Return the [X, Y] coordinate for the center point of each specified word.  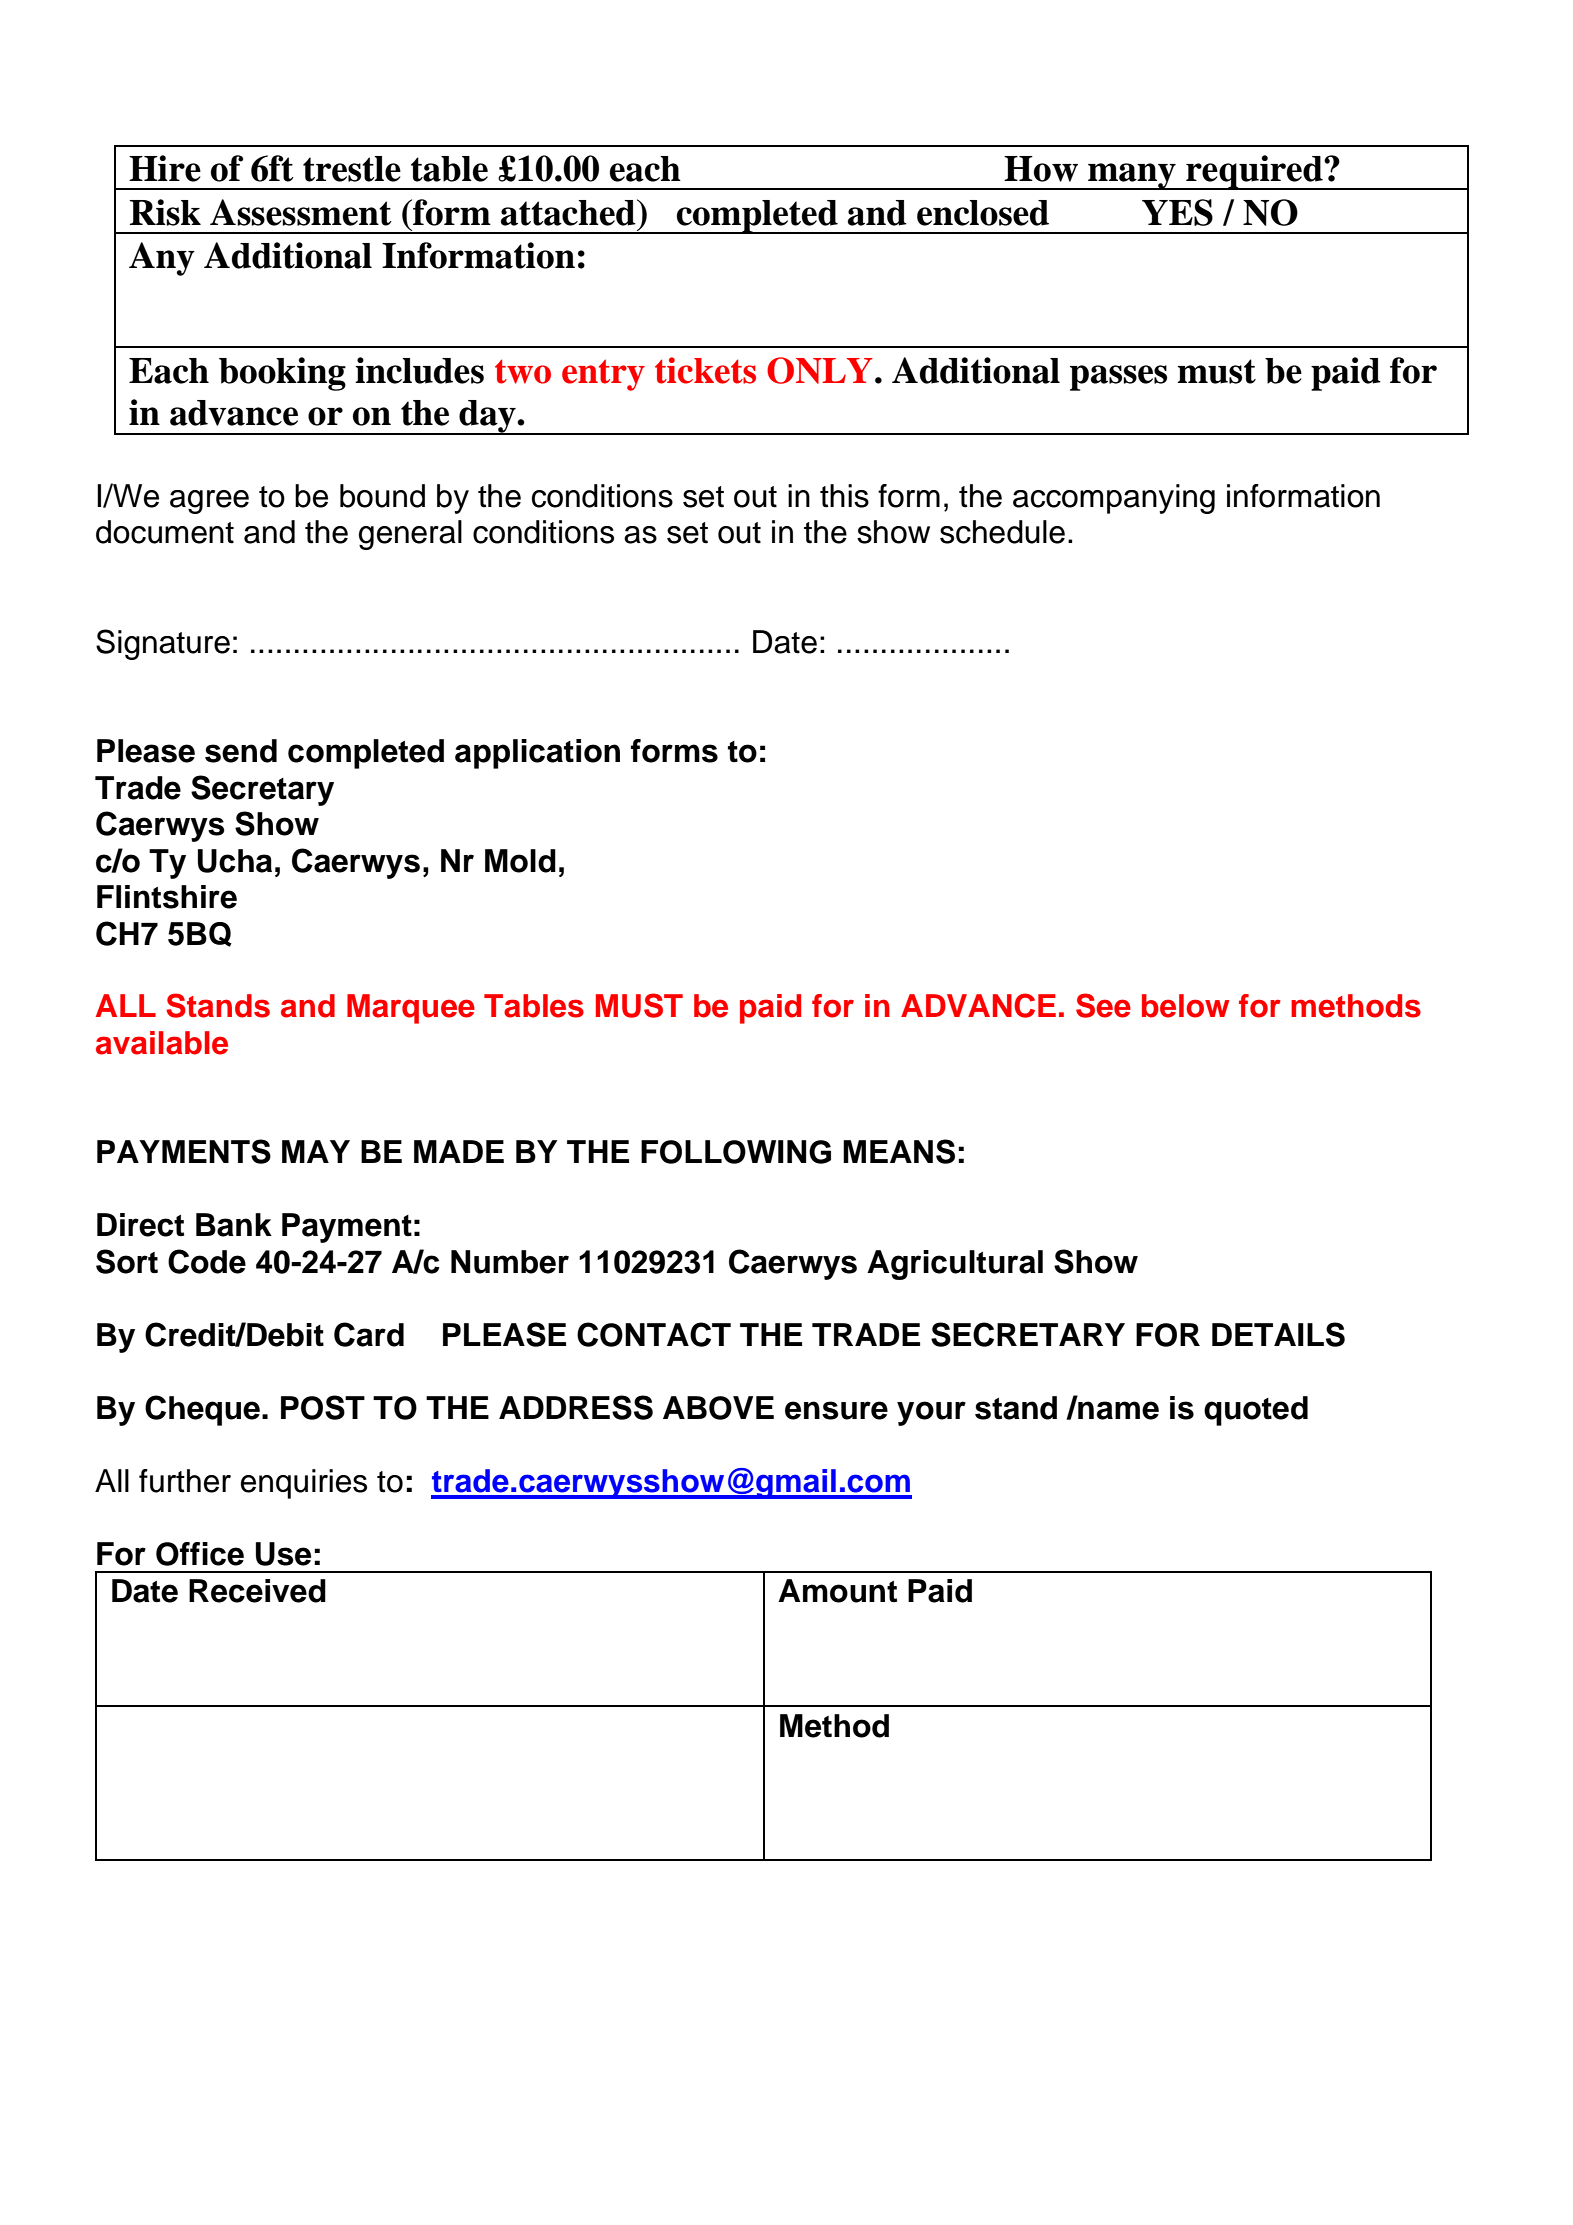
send [241, 751]
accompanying [1114, 499]
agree [209, 502]
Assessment [301, 212]
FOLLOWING [736, 1152]
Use [283, 1554]
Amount [837, 1591]
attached [569, 212]
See [1103, 1005]
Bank [234, 1225]
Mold [520, 861]
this [844, 496]
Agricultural [955, 1265]
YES [1177, 212]
